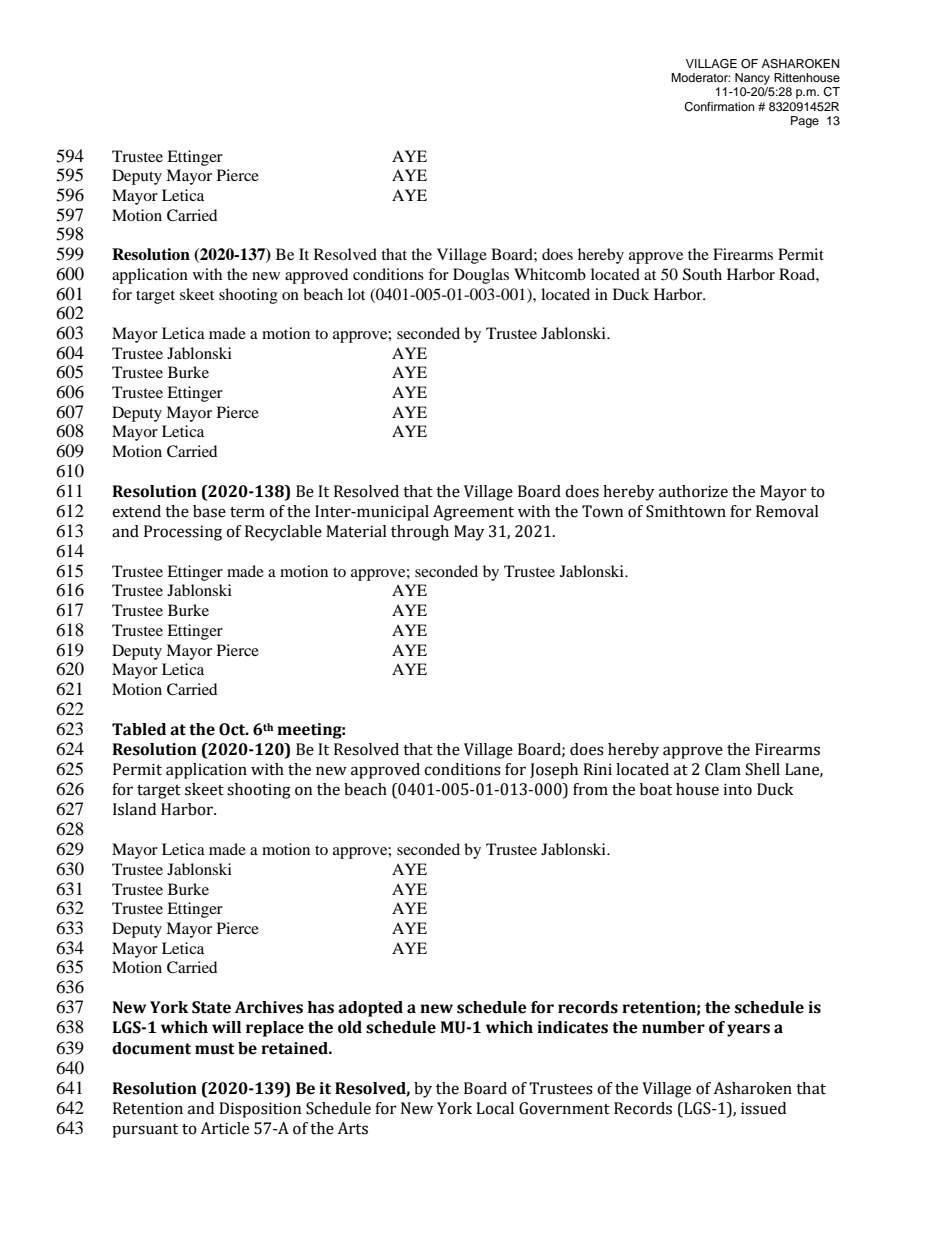 This screenshot has height=1233, width=952. Describe the element at coordinates (719, 107) in the screenshot. I see `Confirmation` at that location.
